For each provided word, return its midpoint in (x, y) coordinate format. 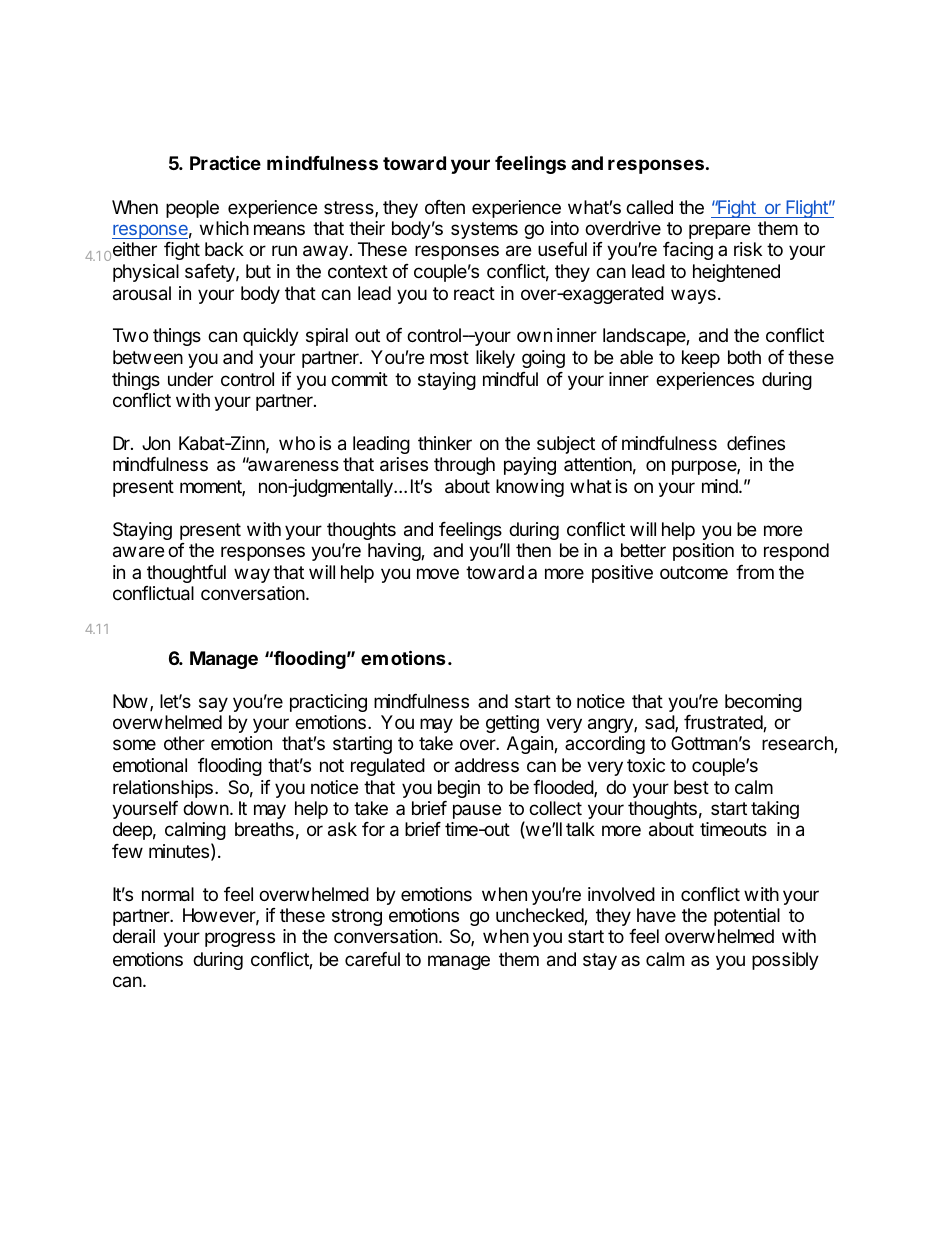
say (213, 704)
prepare (719, 231)
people (192, 209)
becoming (763, 703)
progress (240, 939)
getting (512, 724)
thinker (445, 443)
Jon (156, 443)
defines (756, 443)
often (445, 207)
